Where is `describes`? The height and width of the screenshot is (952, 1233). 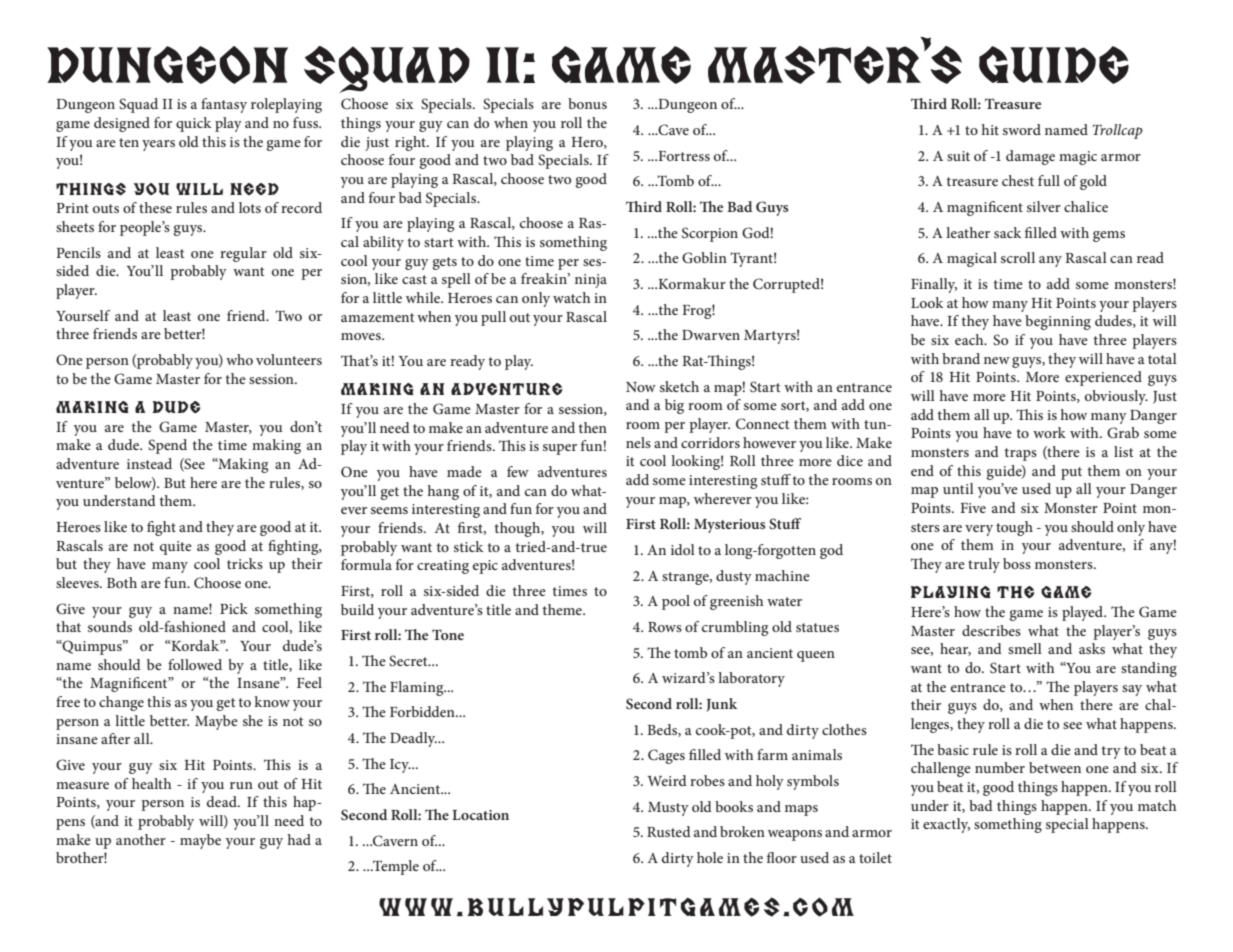
describes is located at coordinates (991, 630).
